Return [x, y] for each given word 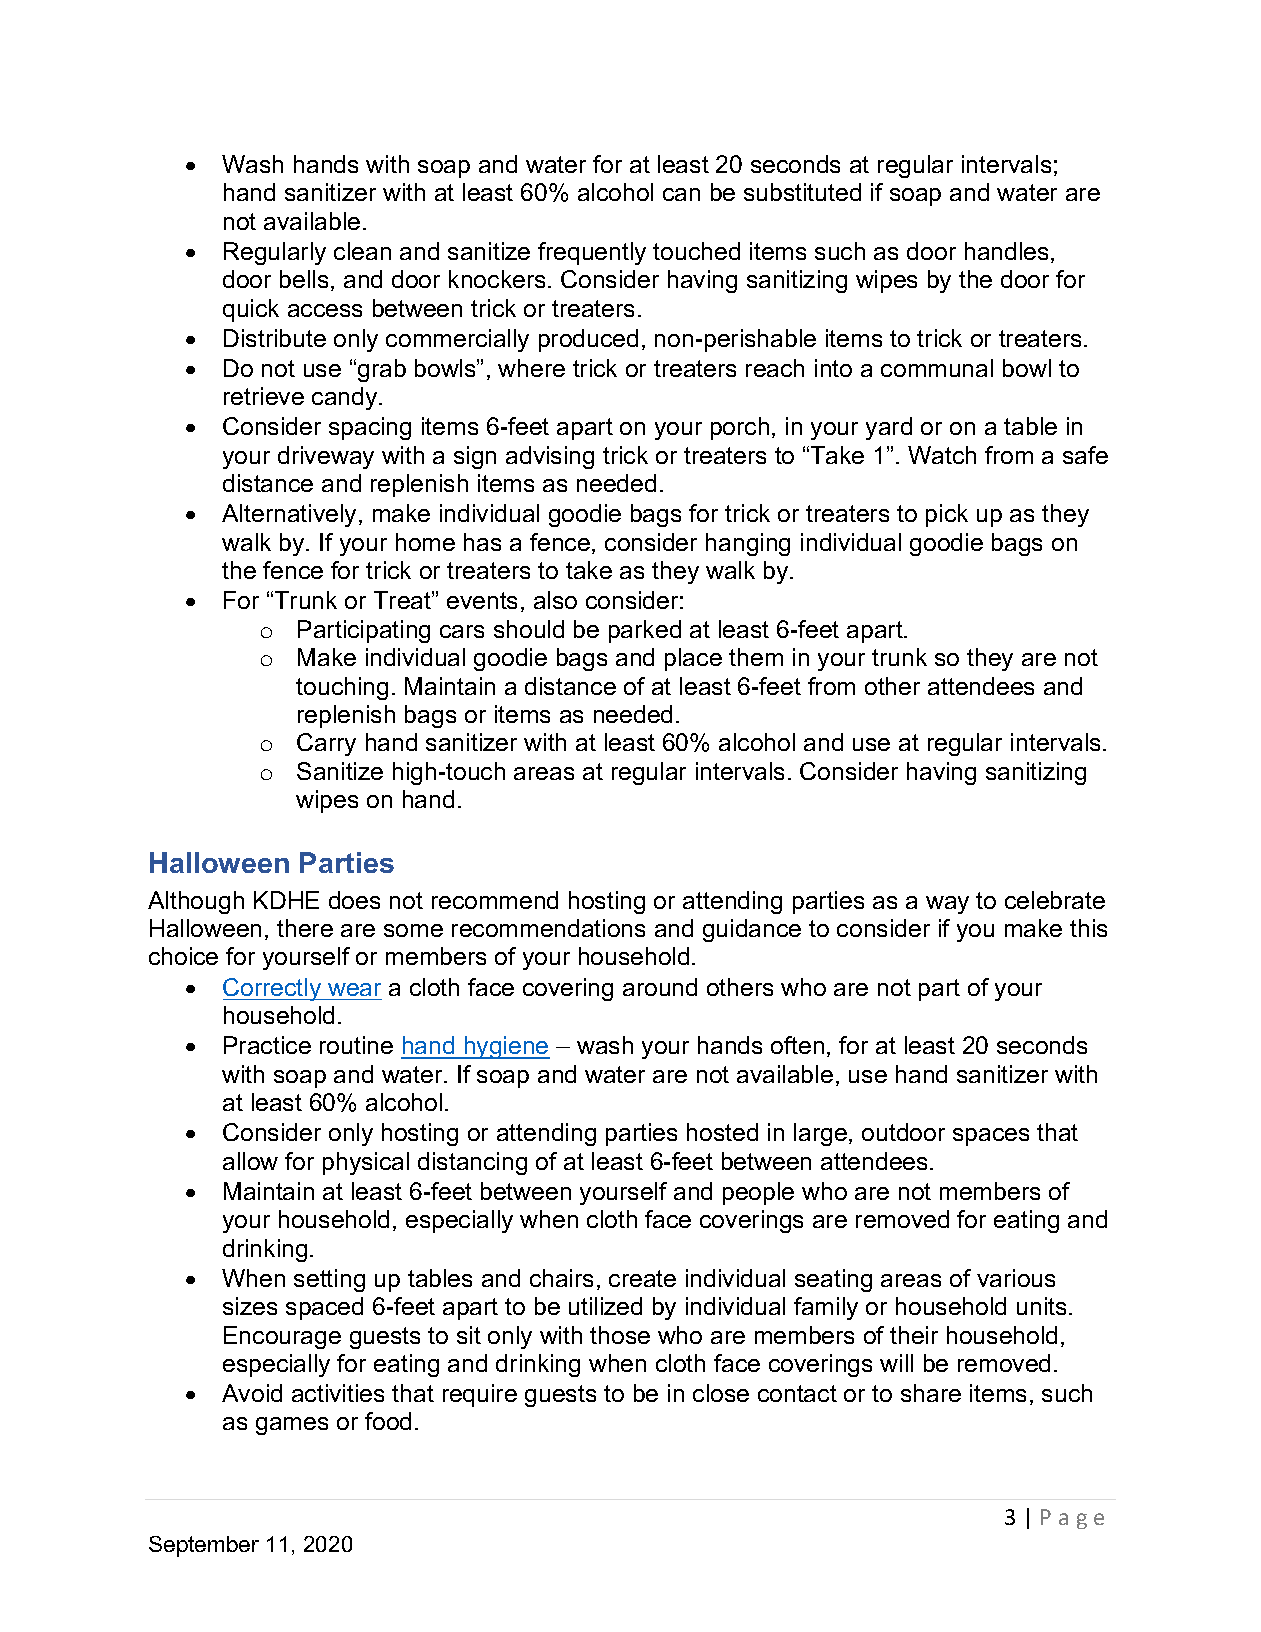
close [721, 1393]
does [354, 900]
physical [366, 1163]
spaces [991, 1137]
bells [304, 279]
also [555, 600]
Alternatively [289, 515]
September [204, 1546]
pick [947, 515]
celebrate [1055, 900]
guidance [752, 930]
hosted [722, 1132]
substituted [802, 192]
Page [1072, 1519]
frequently [592, 253]
